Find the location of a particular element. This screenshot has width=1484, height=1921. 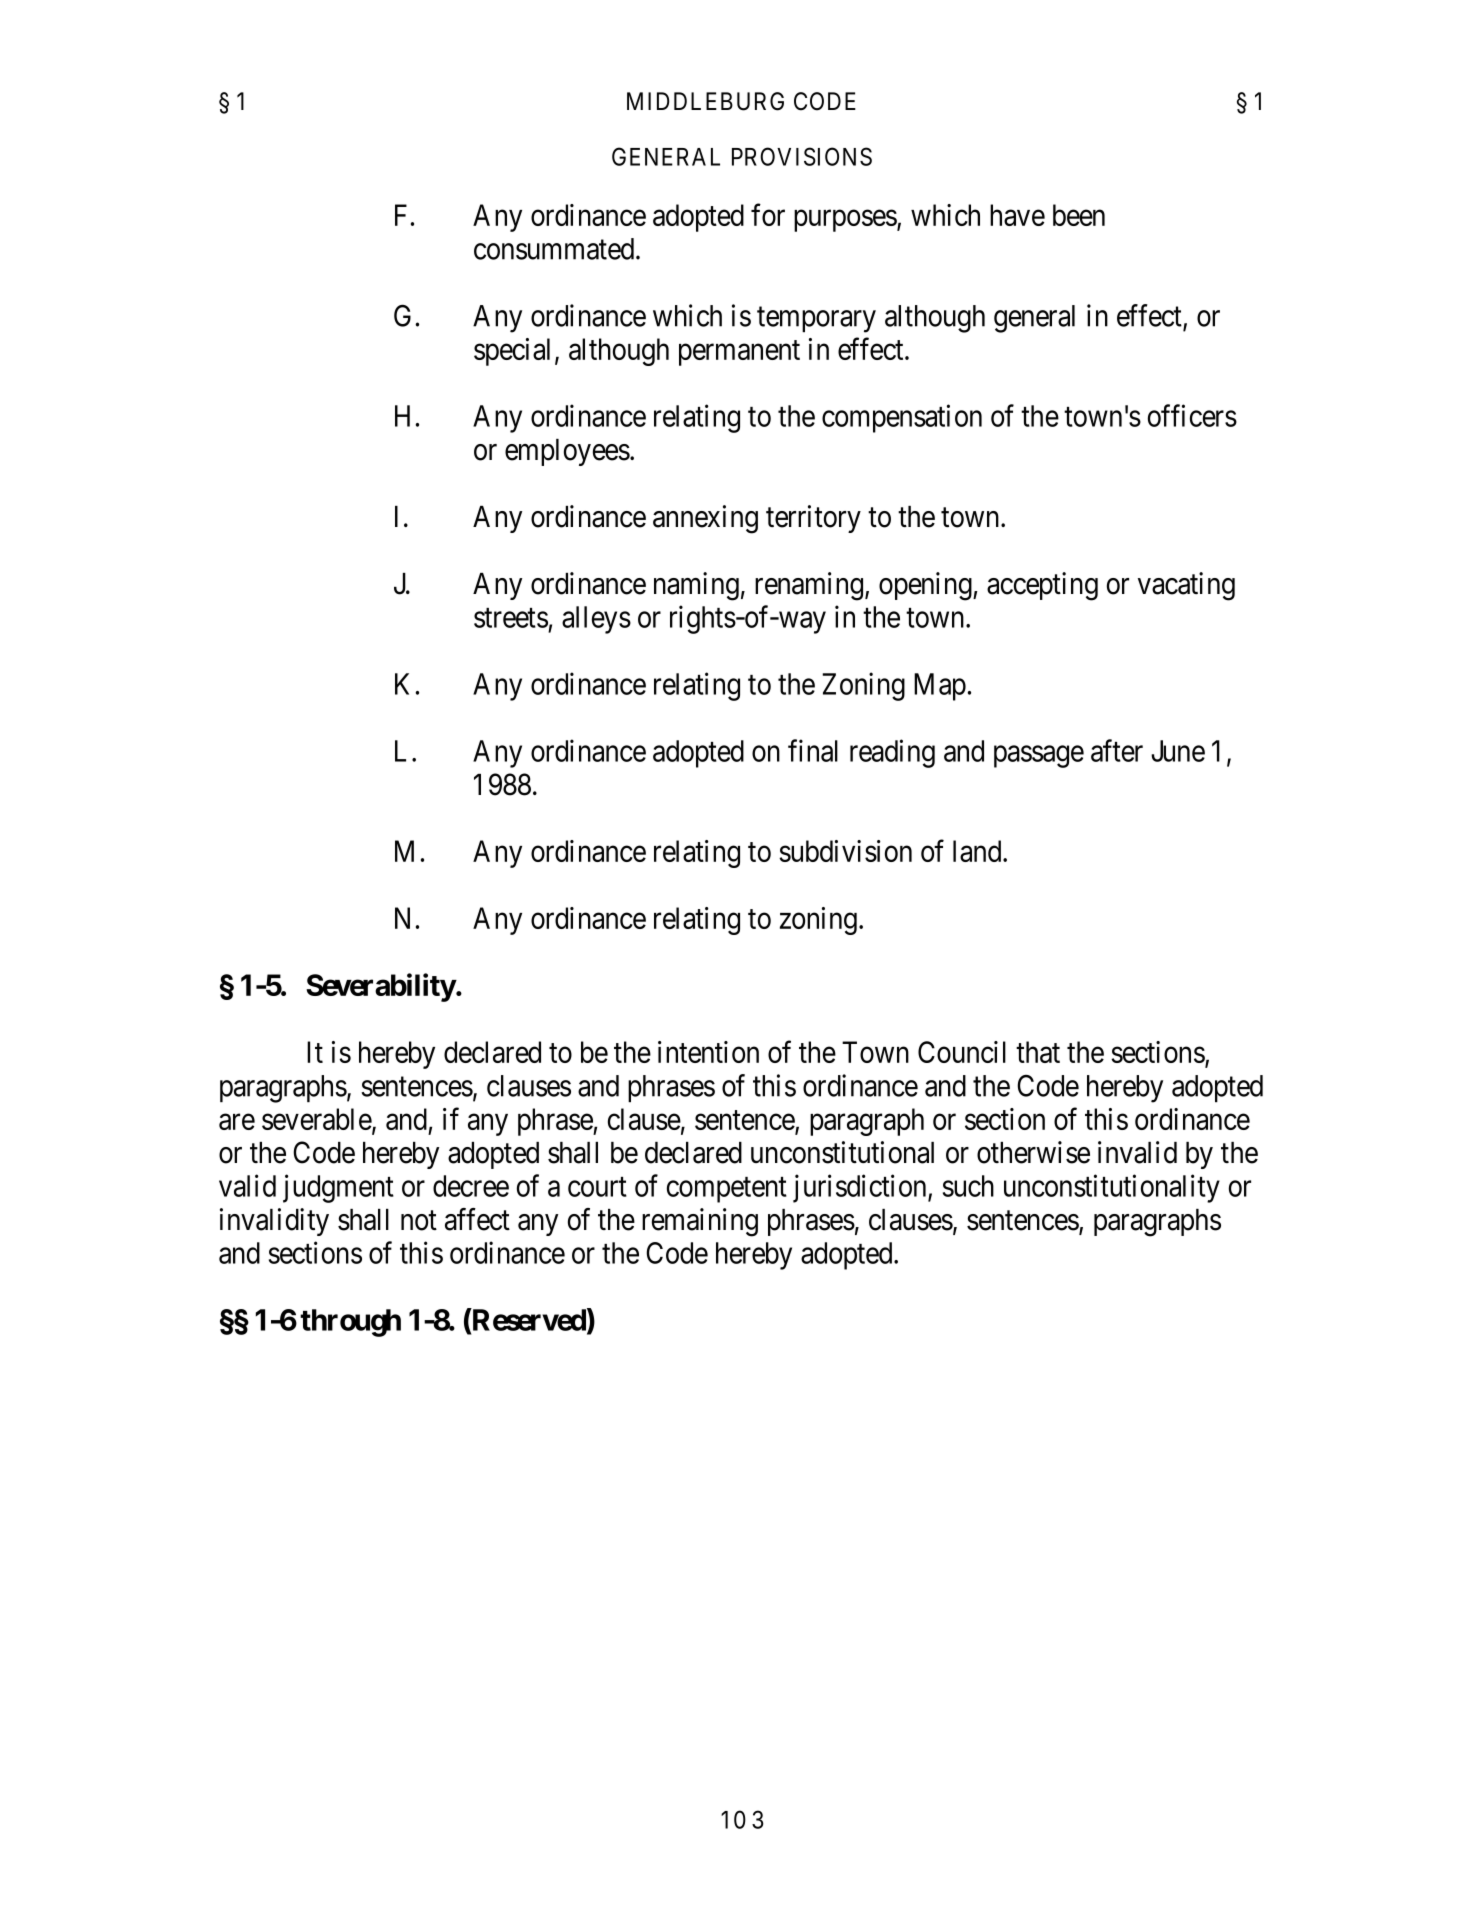

that is located at coordinates (1038, 1052).
